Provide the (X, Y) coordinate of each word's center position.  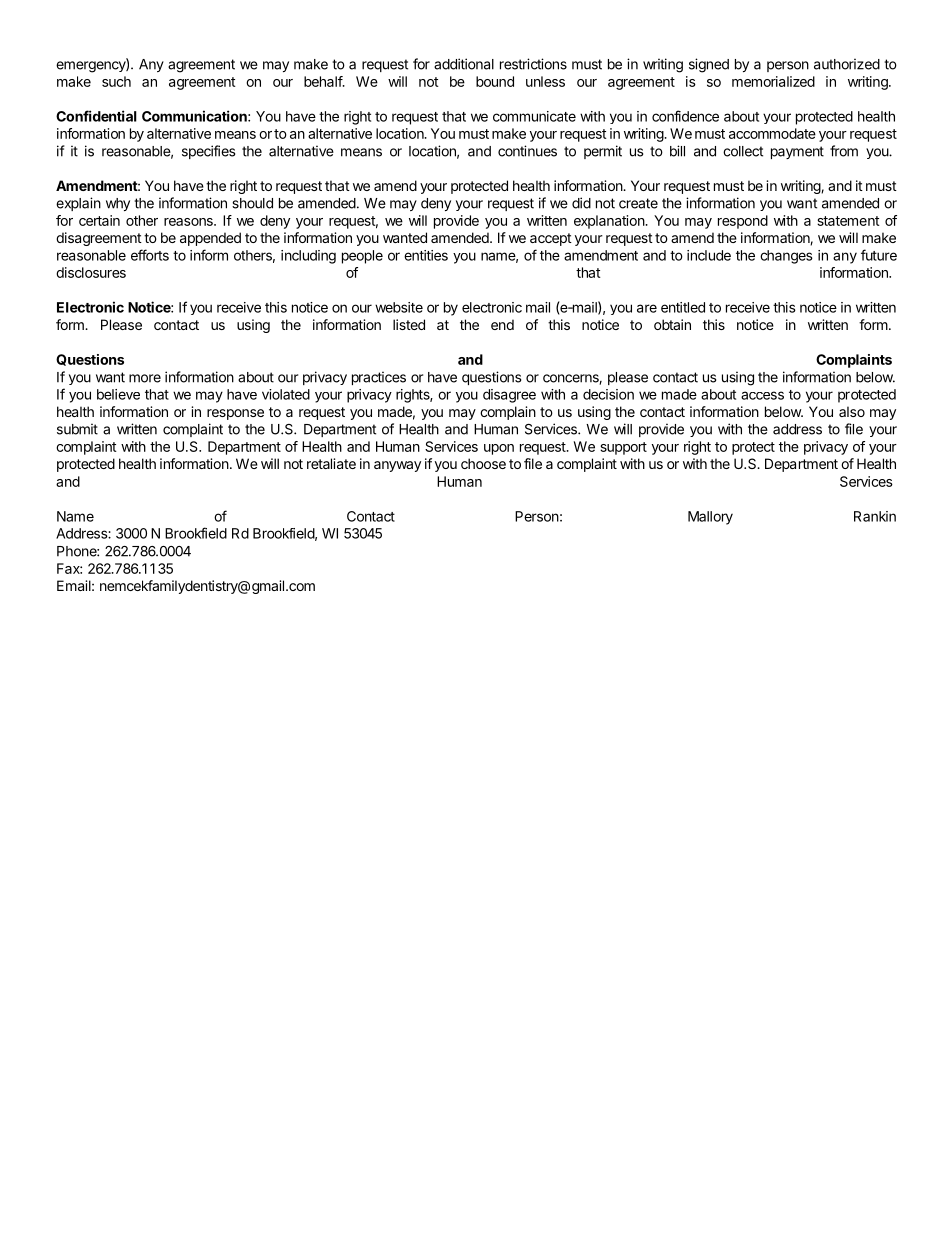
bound (495, 81)
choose (483, 463)
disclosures (91, 272)
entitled (683, 307)
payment (797, 152)
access (762, 395)
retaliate (331, 463)
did (581, 203)
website (399, 307)
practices (379, 378)
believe (118, 394)
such (116, 81)
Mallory (710, 518)
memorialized (773, 81)
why (118, 204)
